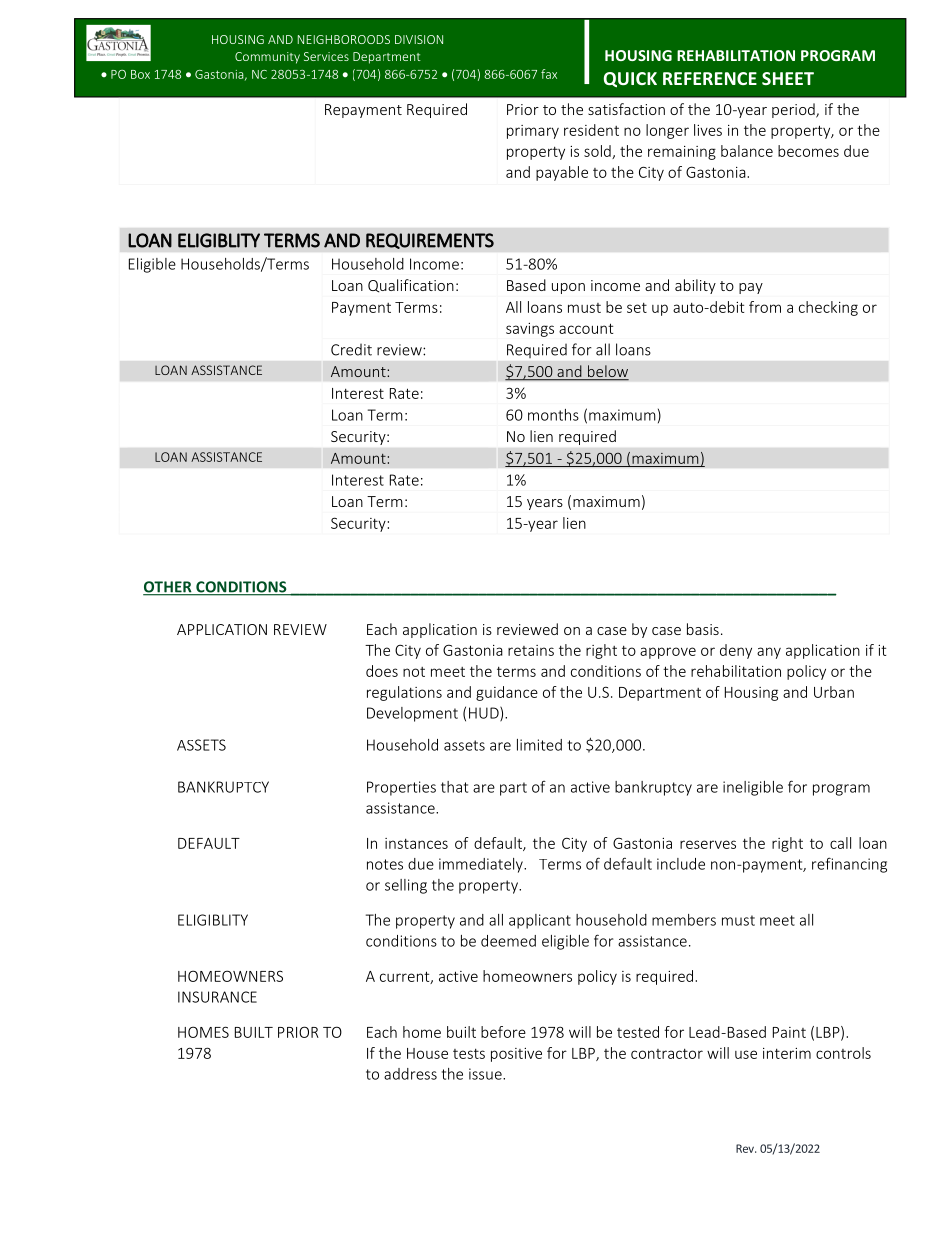 This image has width=952, height=1233. I want to click on Properties, so click(401, 788).
